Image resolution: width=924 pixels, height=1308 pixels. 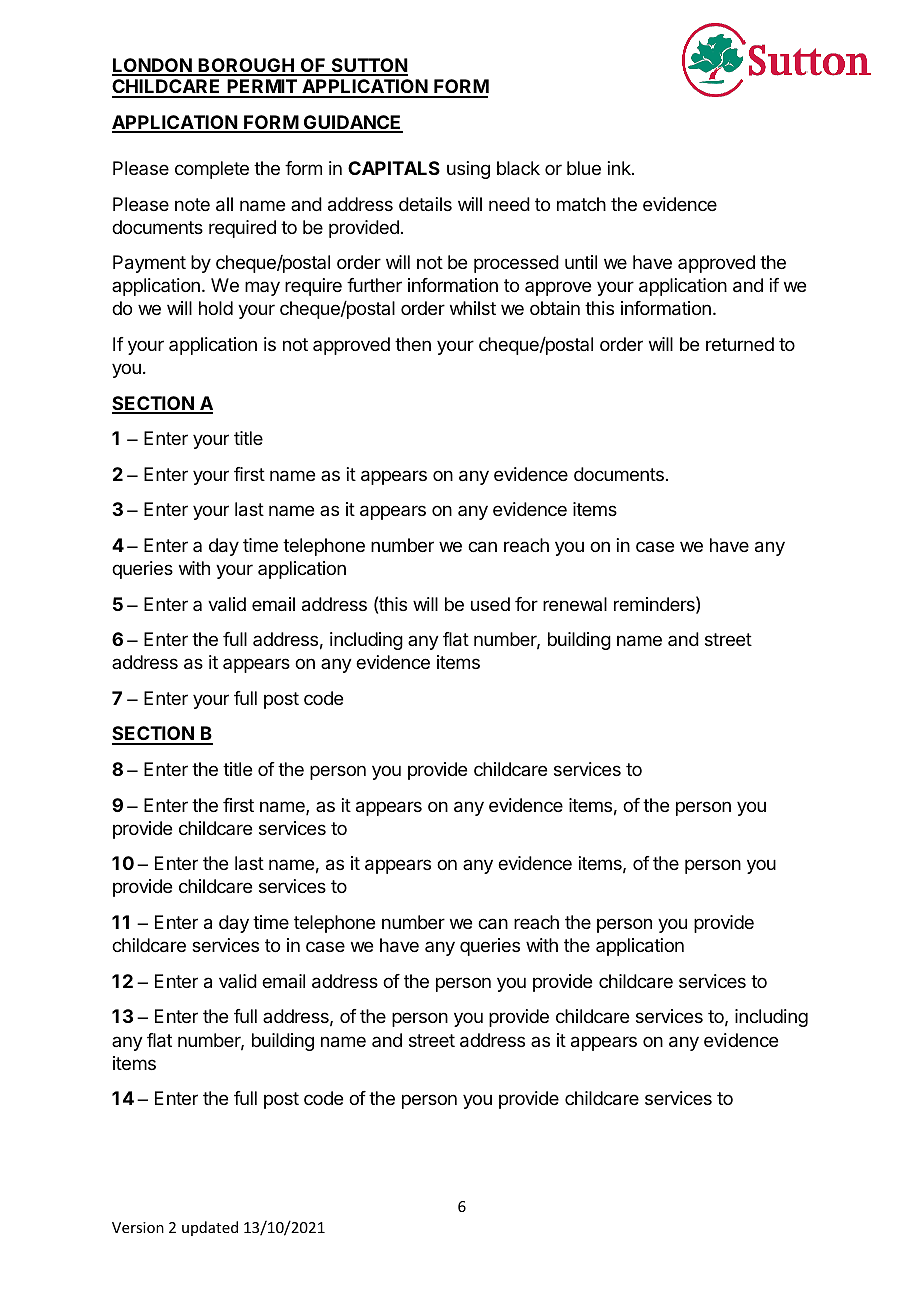 I want to click on BOROUGH, so click(x=246, y=66).
